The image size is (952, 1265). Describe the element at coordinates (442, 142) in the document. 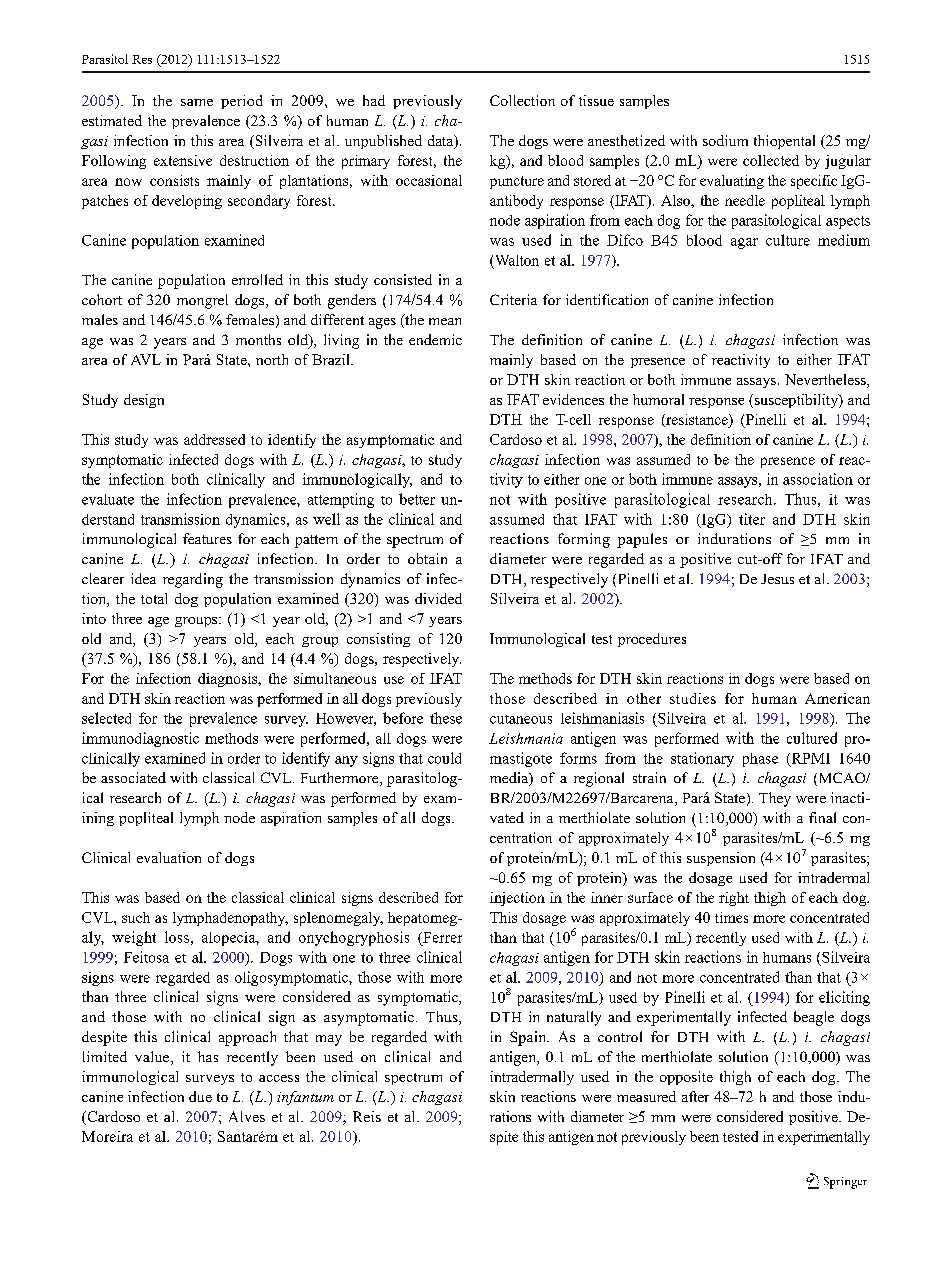

I see `data` at that location.
